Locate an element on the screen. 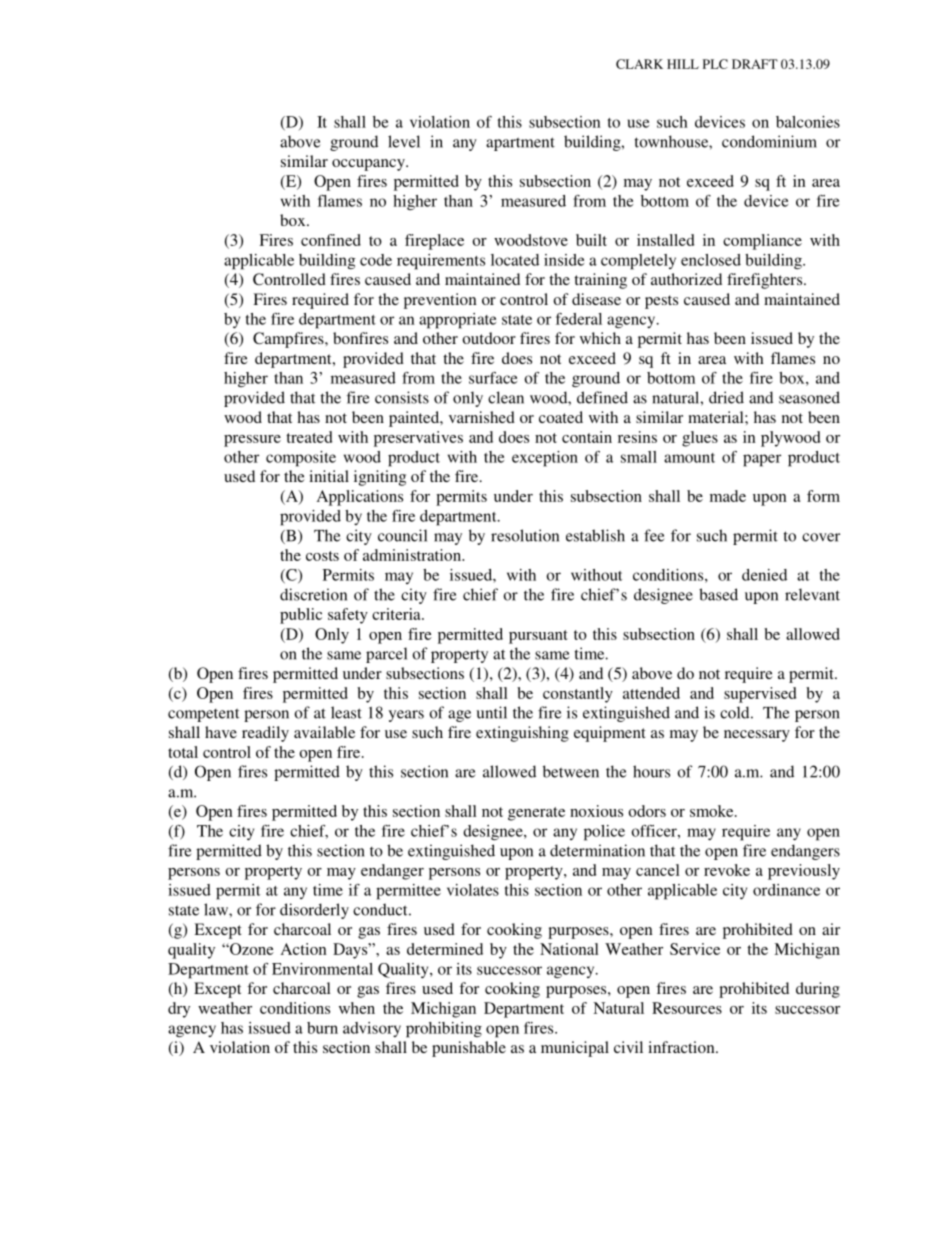 The width and height of the screenshot is (952, 1233). clean is located at coordinates (506, 397).
